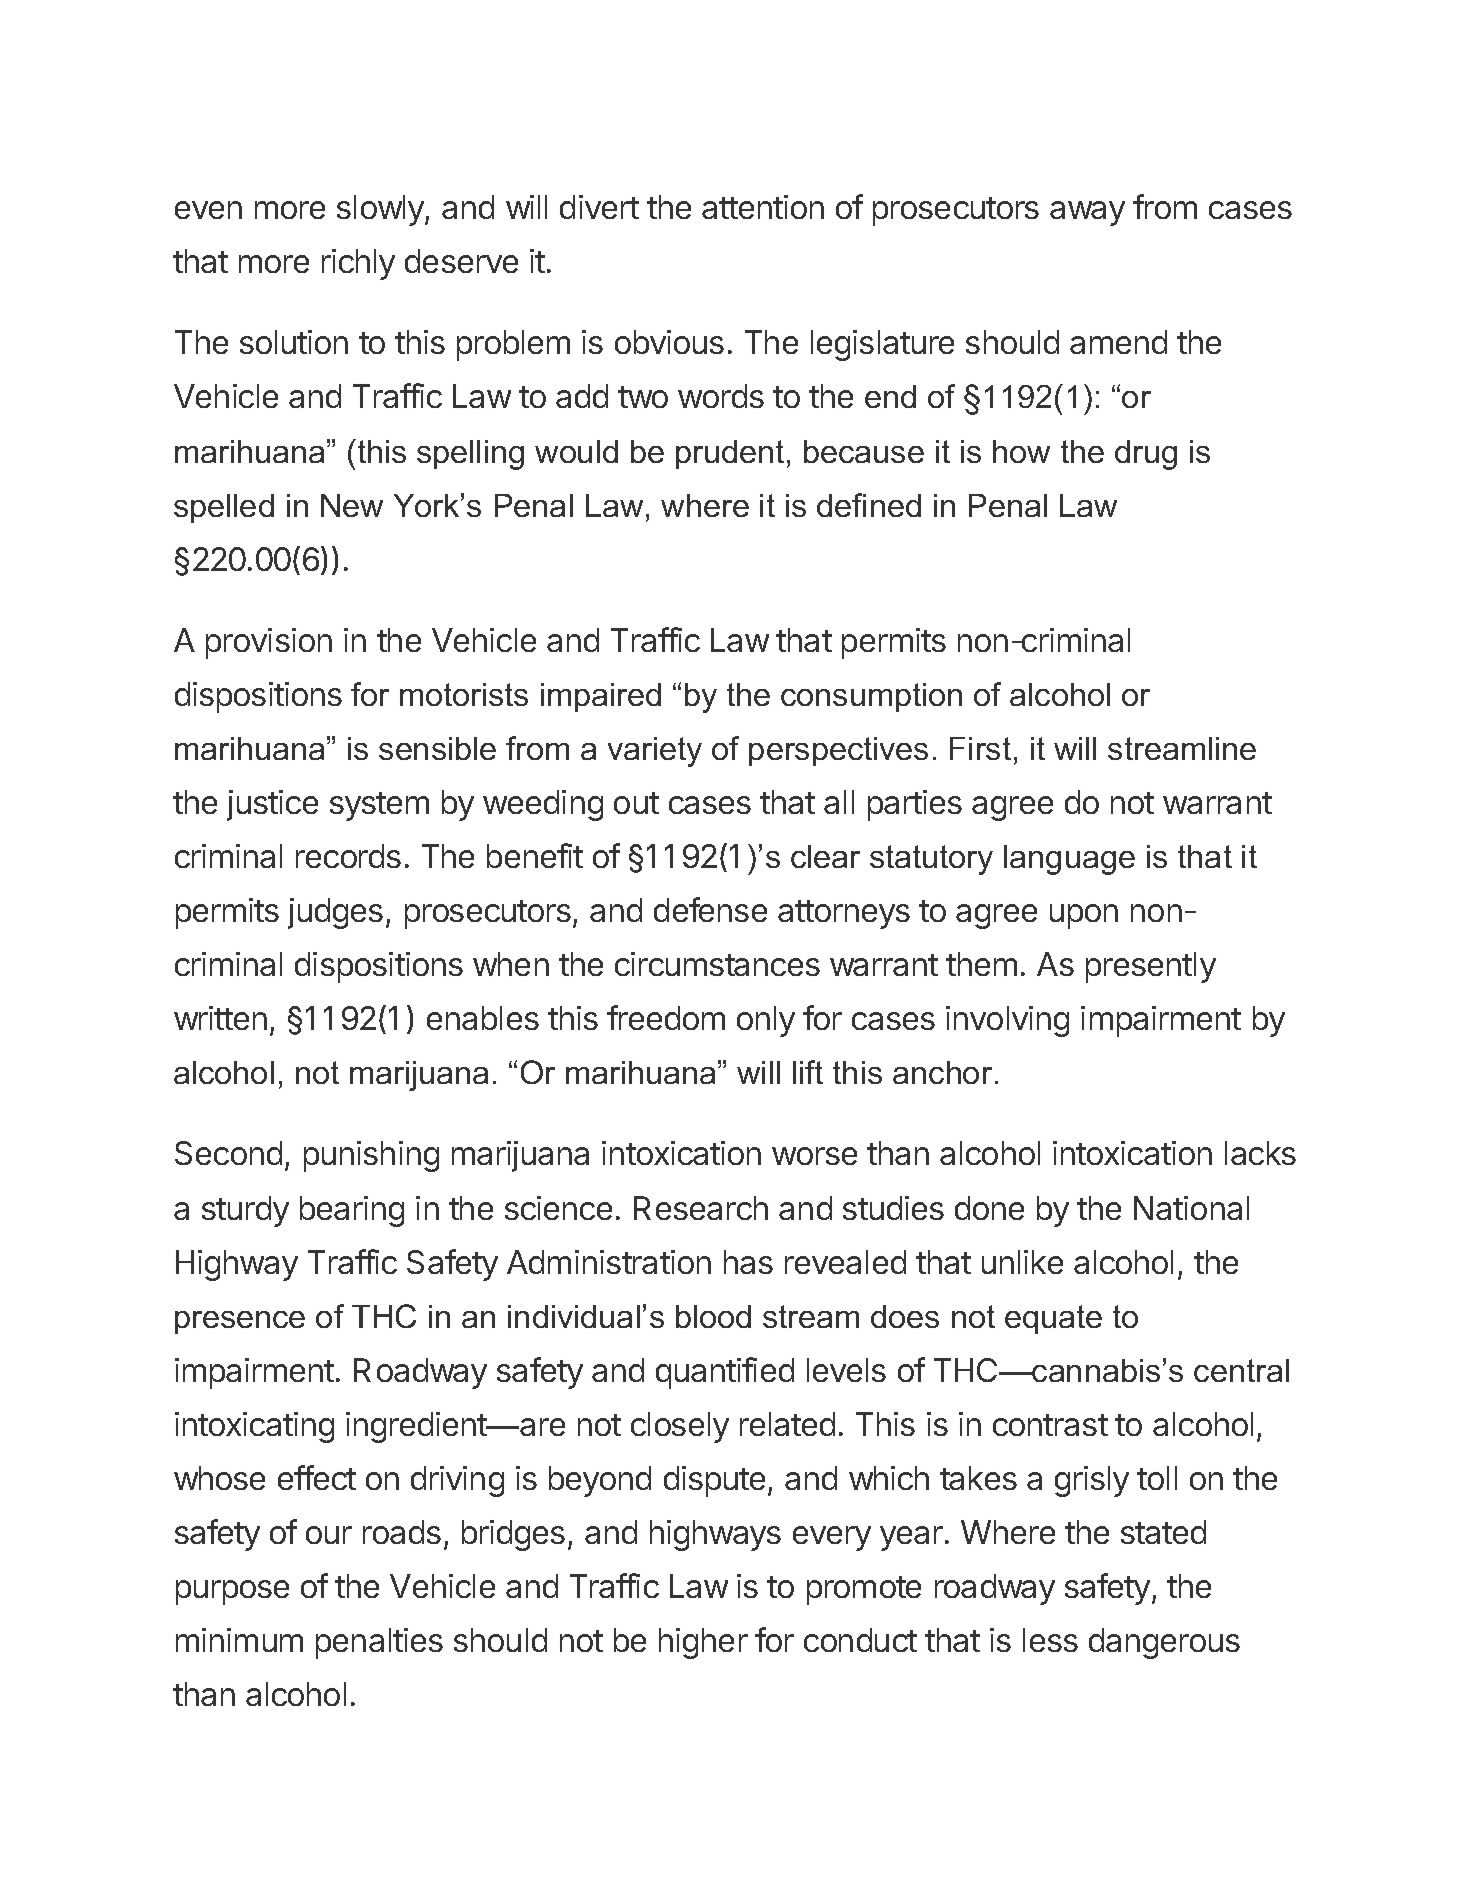 The width and height of the screenshot is (1471, 1903). What do you see at coordinates (763, 207) in the screenshot?
I see `attention` at bounding box center [763, 207].
